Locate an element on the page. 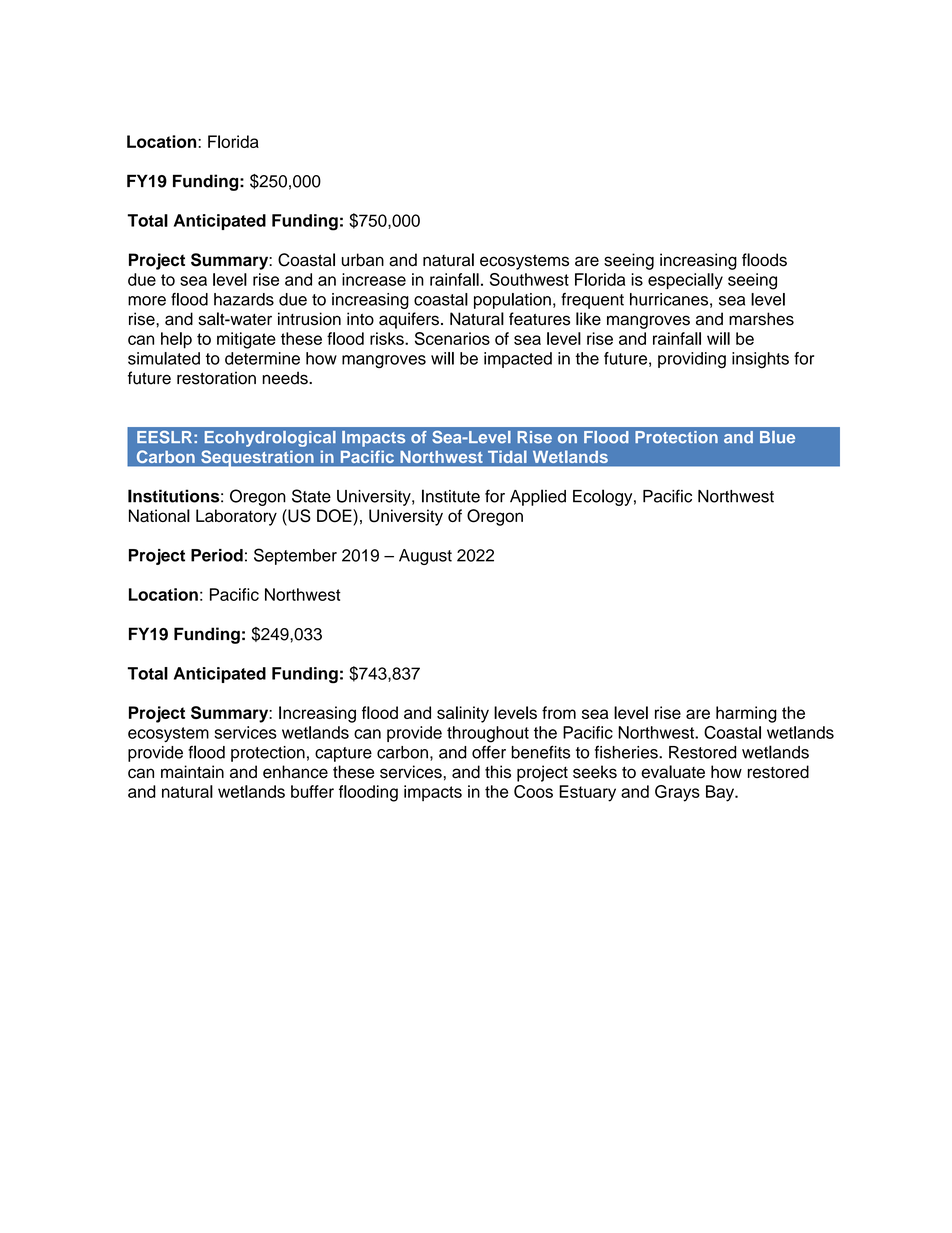 This image has width=952, height=1233. especially is located at coordinates (685, 281).
